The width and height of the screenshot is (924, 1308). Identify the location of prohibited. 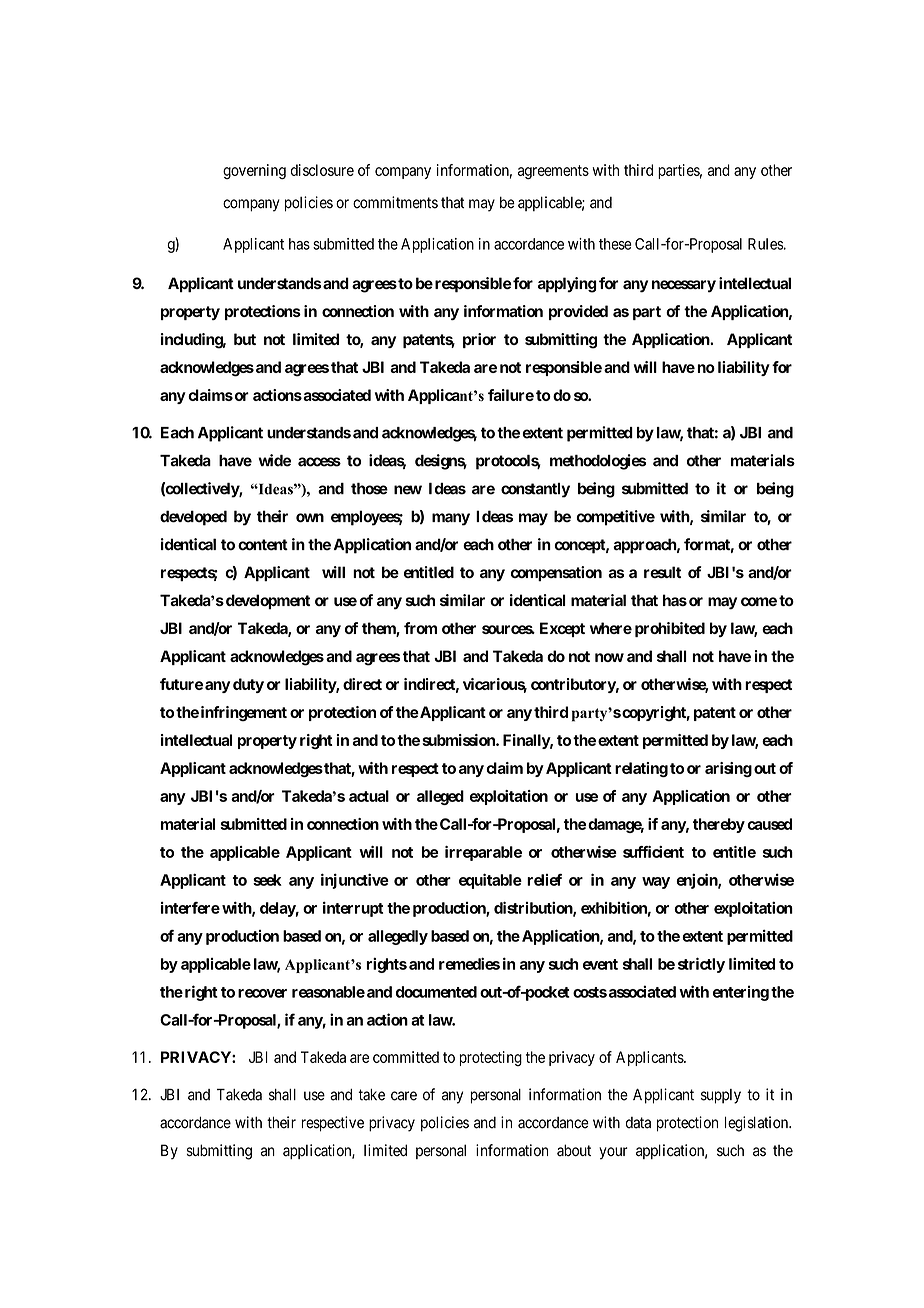
(670, 629).
